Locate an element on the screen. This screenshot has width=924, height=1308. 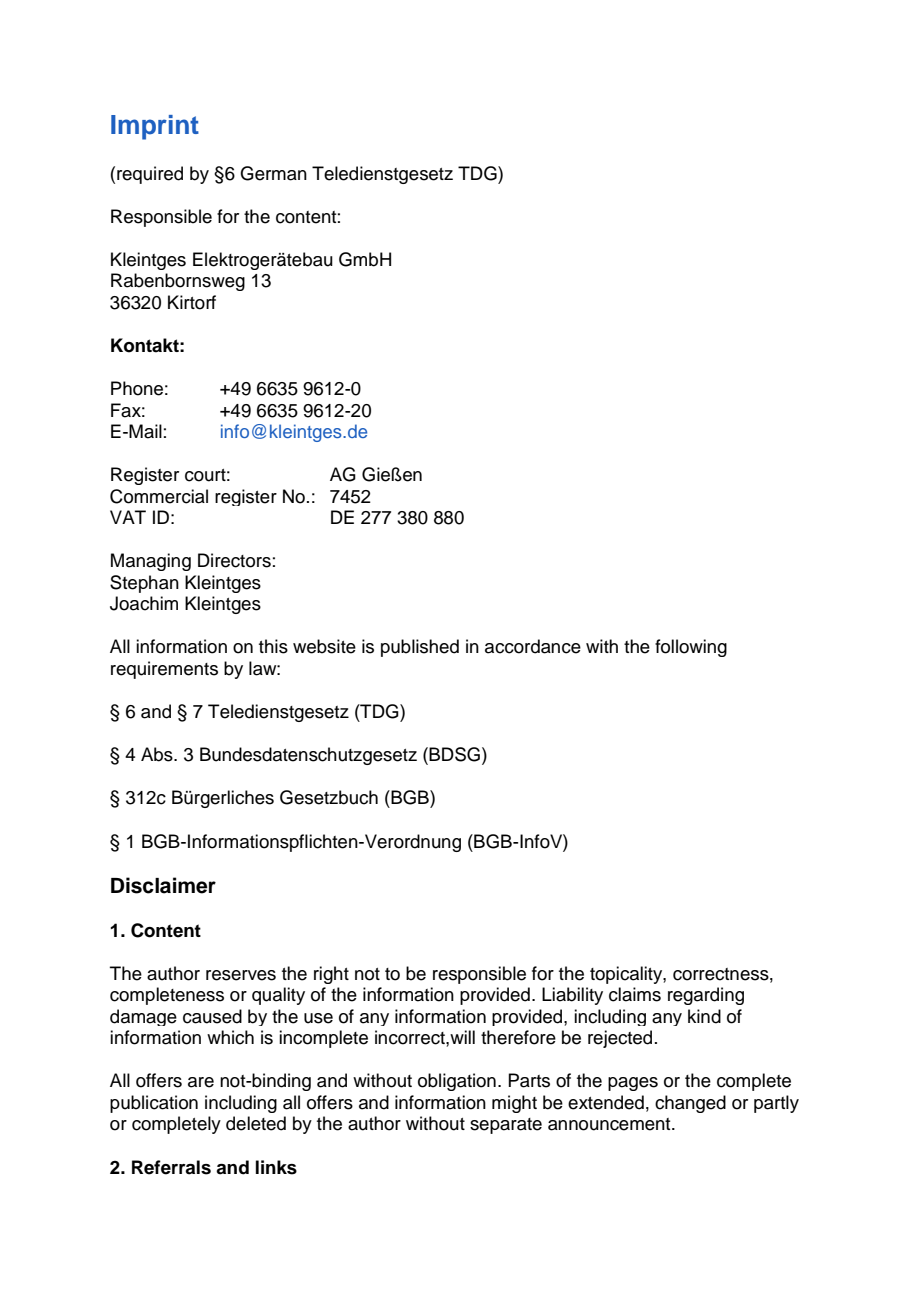
separate is located at coordinates (506, 1126).
